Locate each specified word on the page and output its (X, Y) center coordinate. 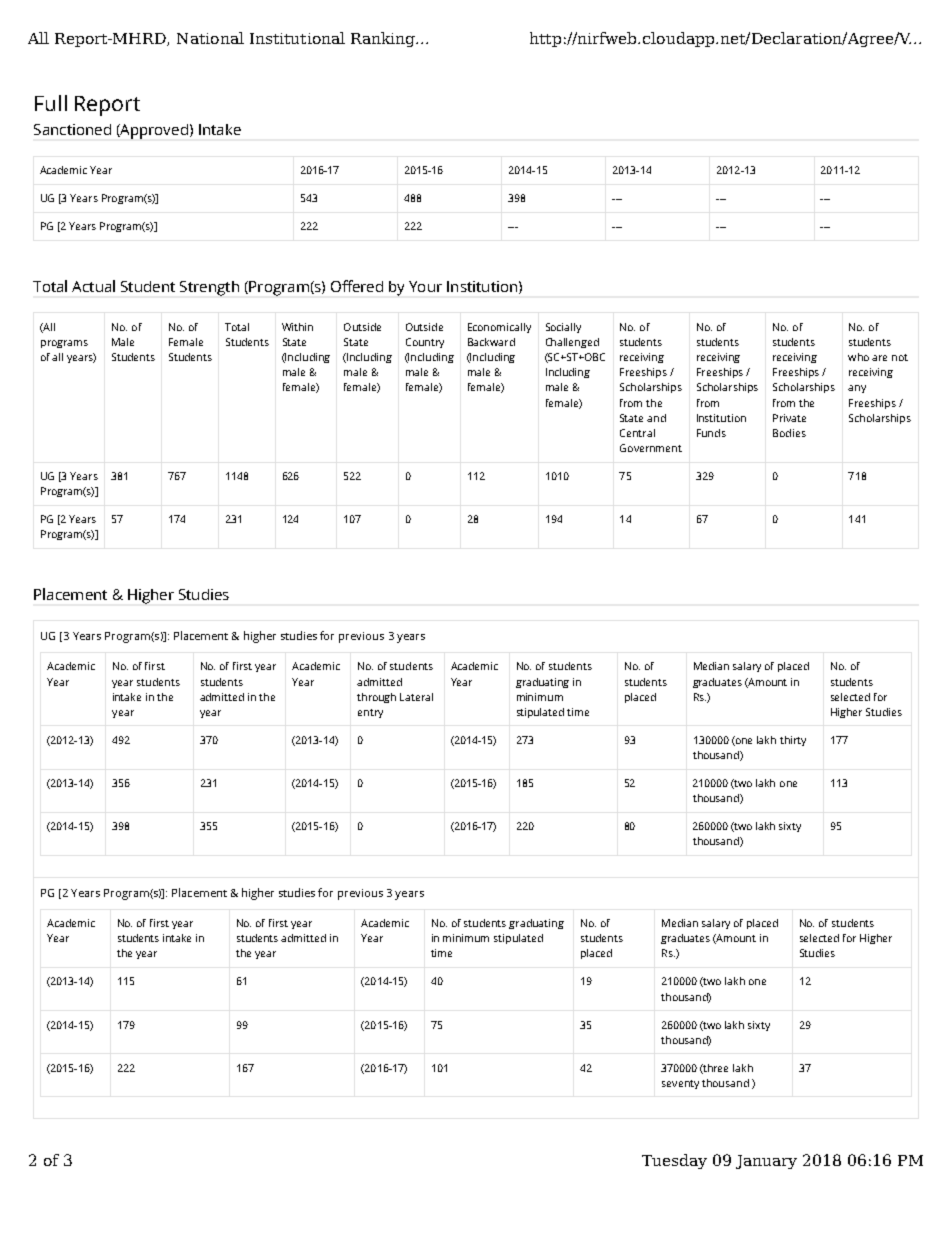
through (376, 698)
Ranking (384, 39)
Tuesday (674, 1161)
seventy (680, 1084)
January (766, 1162)
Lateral (416, 697)
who (858, 357)
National (210, 38)
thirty (793, 741)
